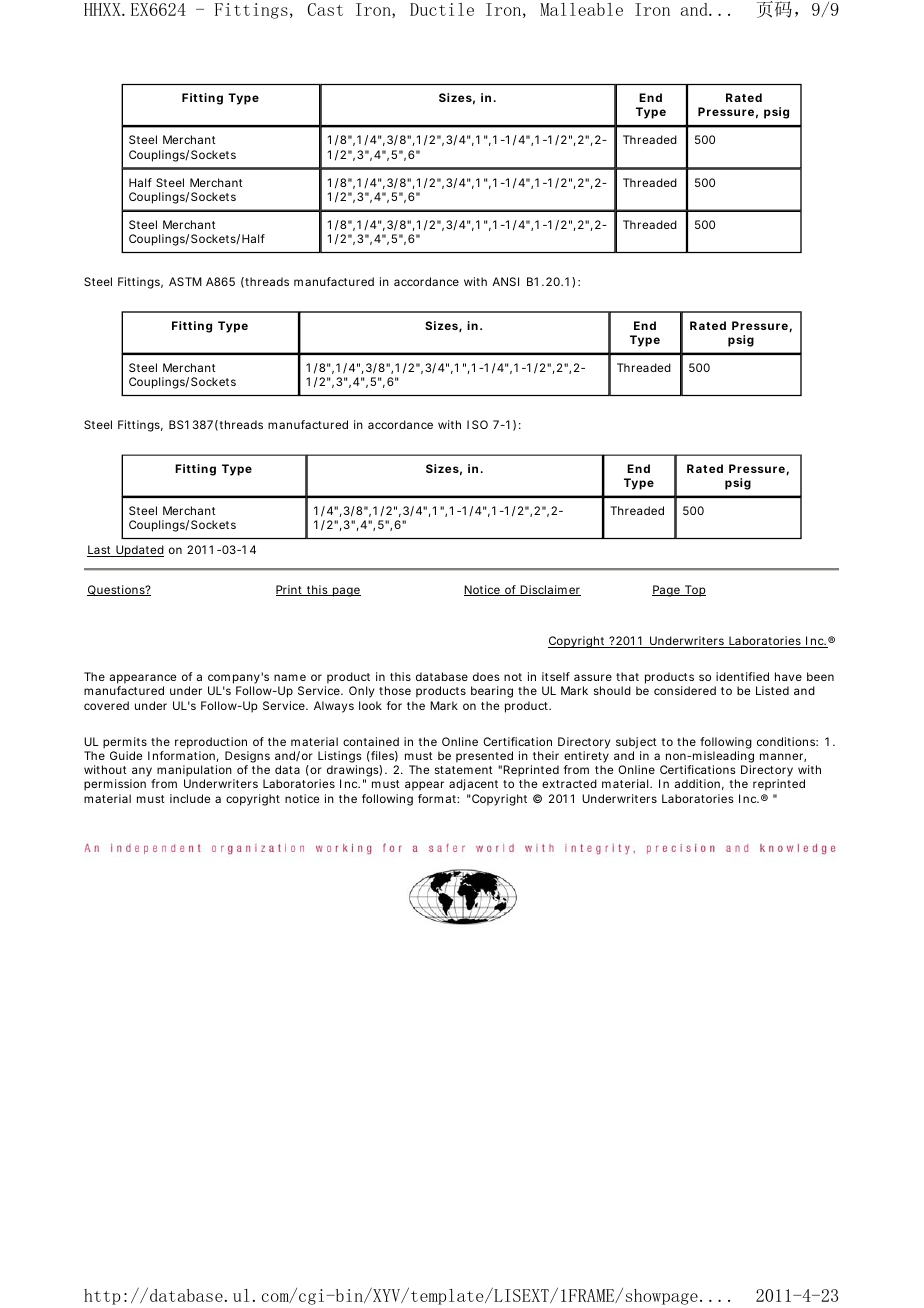 The image size is (924, 1308). Describe the element at coordinates (486, 676) in the screenshot. I see `does` at that location.
